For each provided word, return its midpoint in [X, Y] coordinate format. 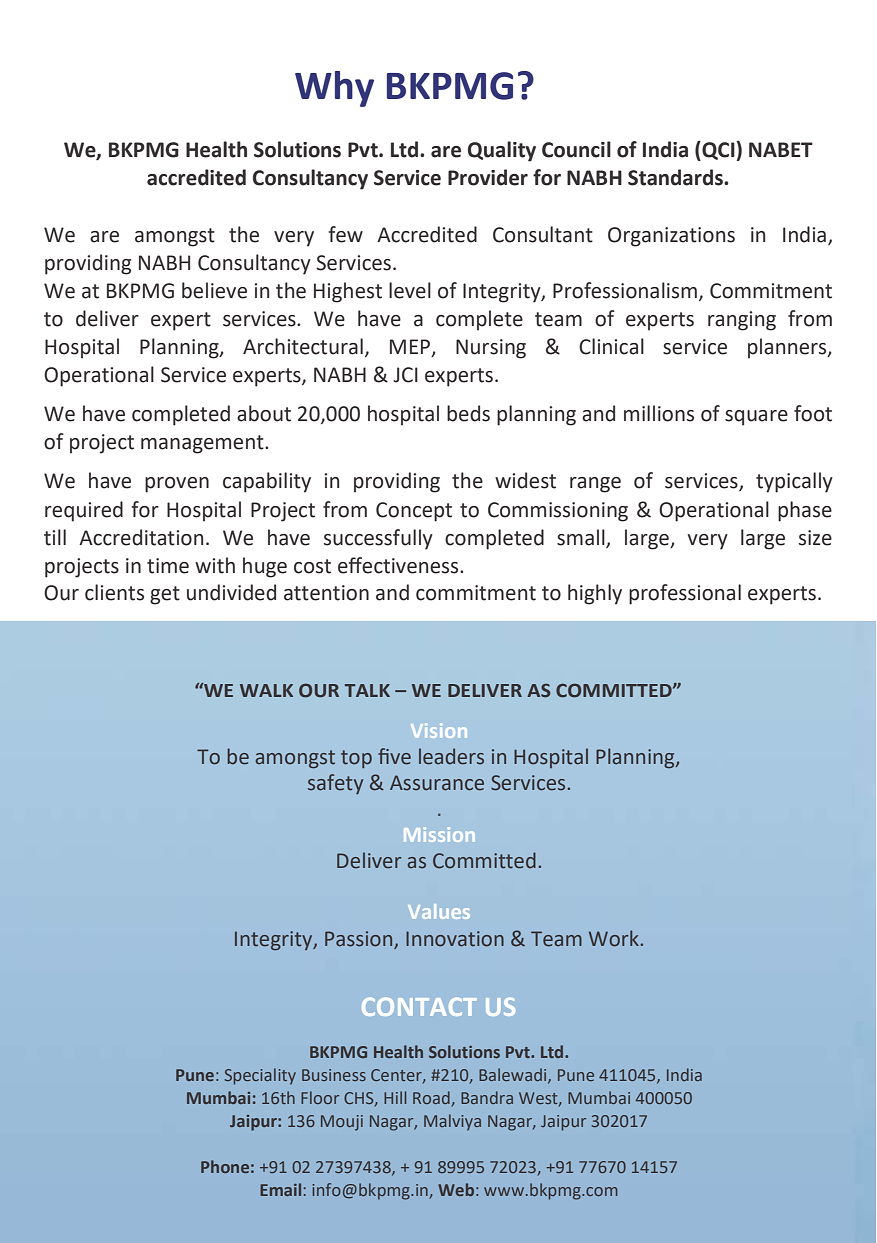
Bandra [487, 1097]
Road [432, 1099]
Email [280, 1189]
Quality [502, 151]
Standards [676, 177]
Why [334, 89]
